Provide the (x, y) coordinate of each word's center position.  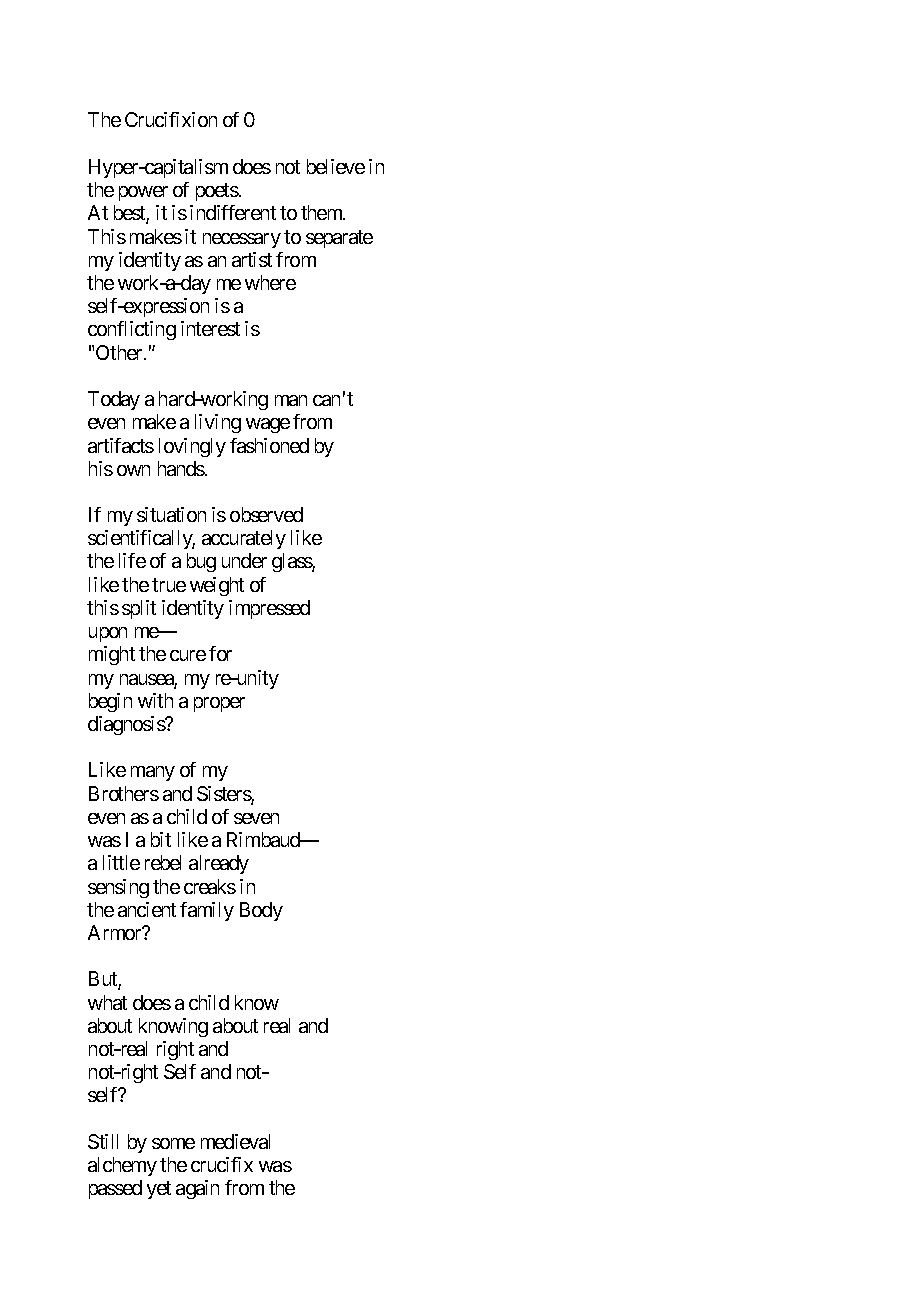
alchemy (122, 1166)
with (155, 700)
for (220, 653)
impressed (269, 609)
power (143, 193)
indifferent (233, 212)
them (322, 212)
